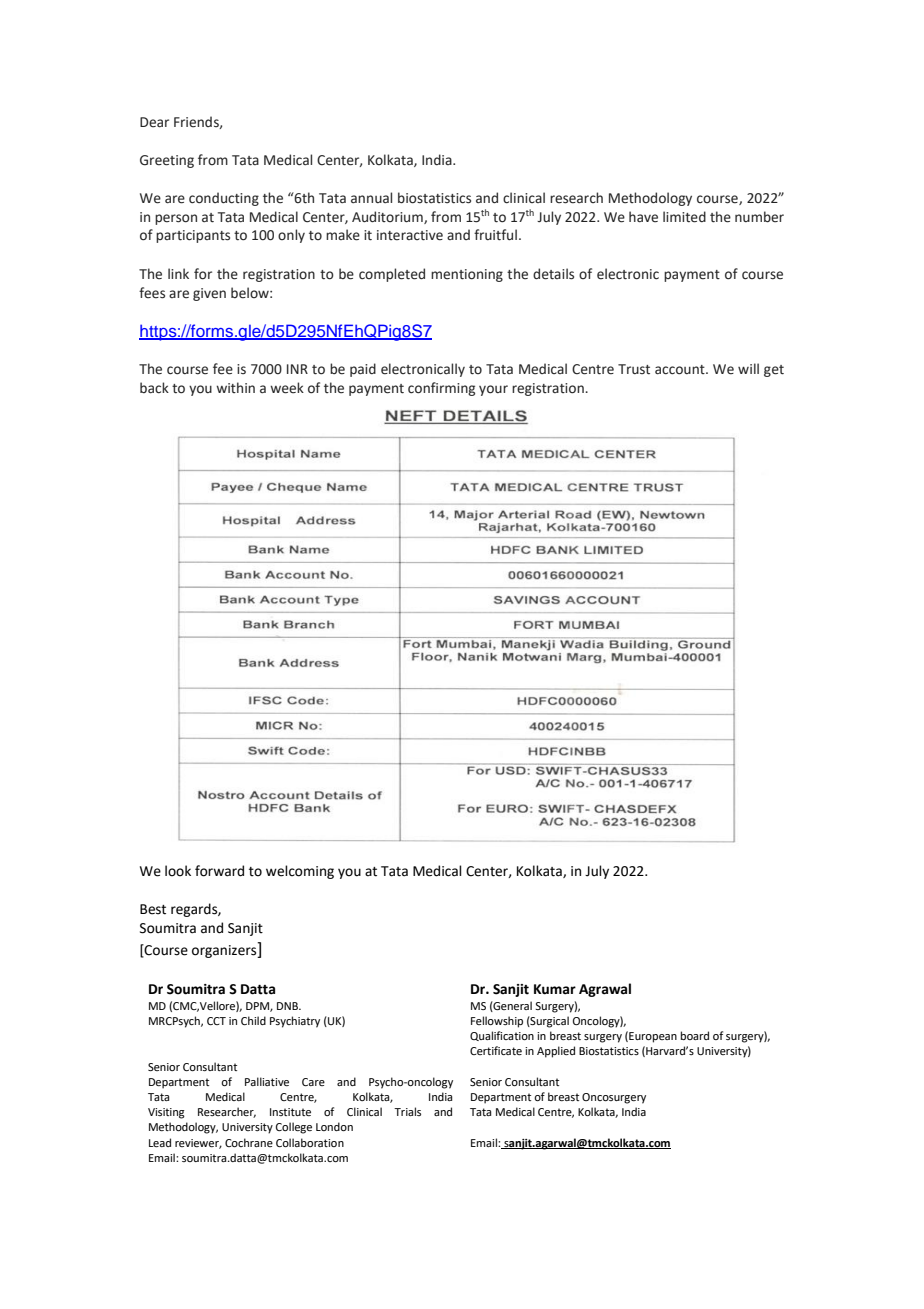 This page has height=1309, width=924. Describe the element at coordinates (235, 387) in the page. I see `within` at that location.
